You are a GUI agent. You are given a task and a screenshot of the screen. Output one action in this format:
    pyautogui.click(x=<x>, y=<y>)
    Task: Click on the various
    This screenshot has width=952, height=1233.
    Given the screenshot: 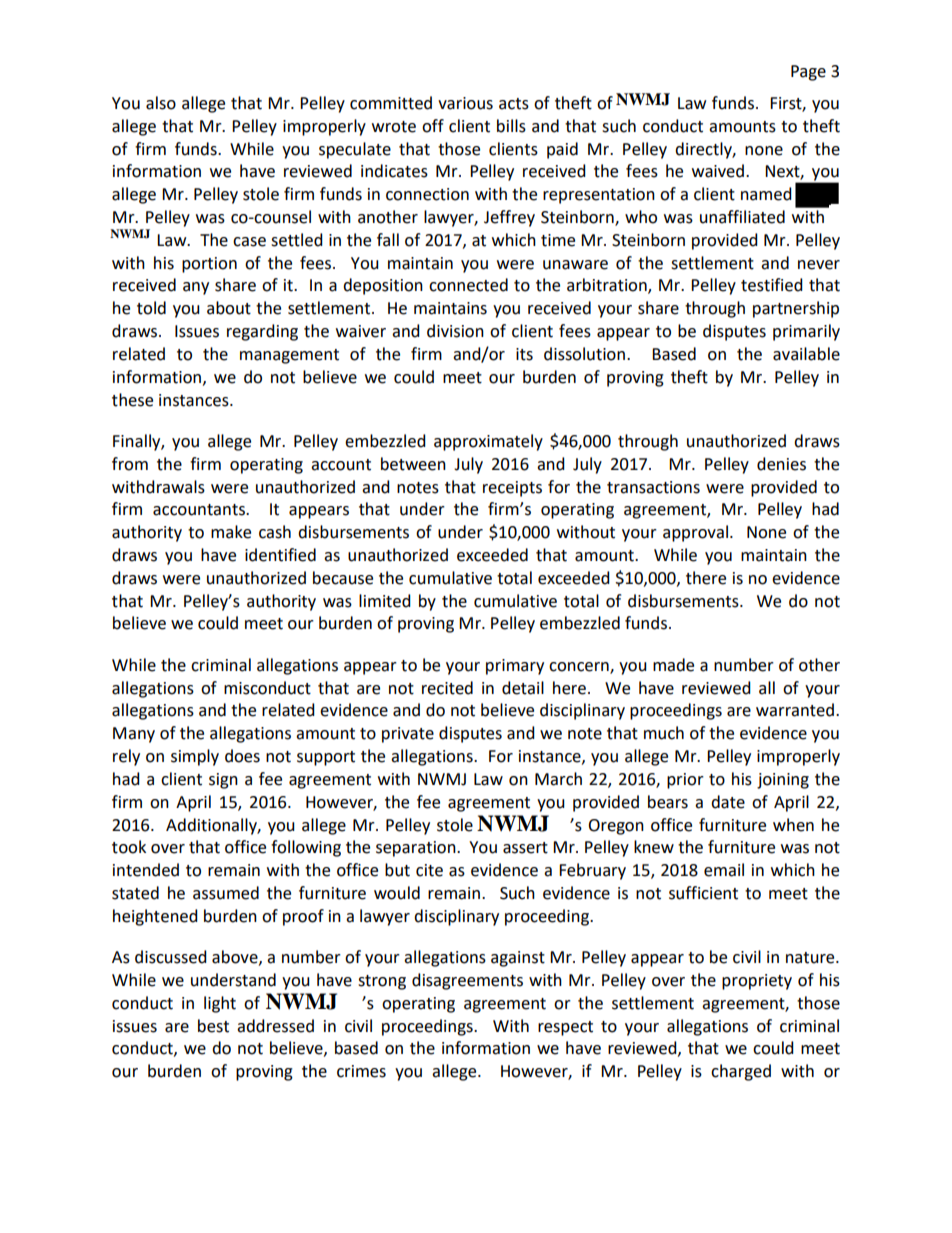 What is the action you would take?
    pyautogui.click(x=465, y=103)
